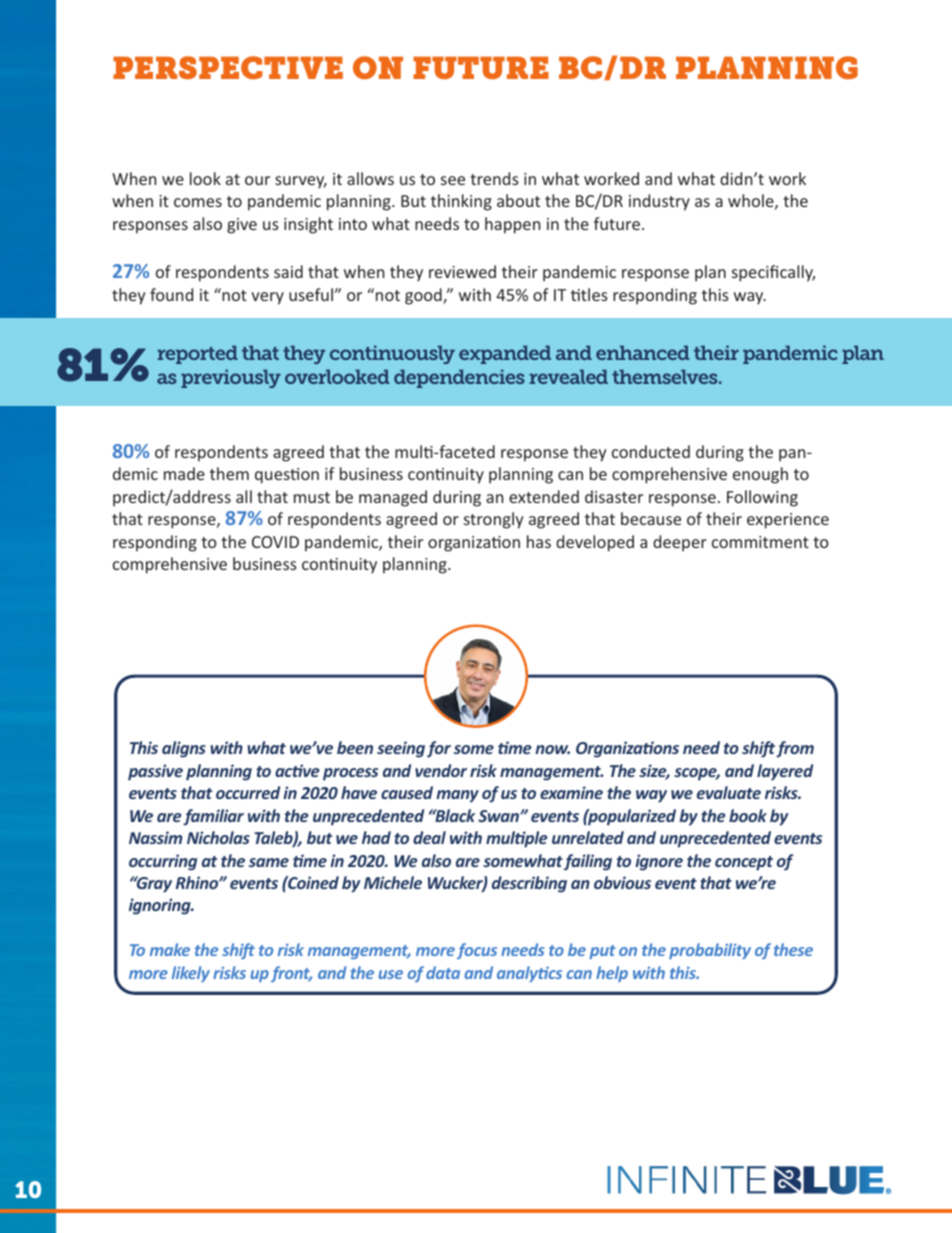  I want to click on COVID, so click(275, 542).
